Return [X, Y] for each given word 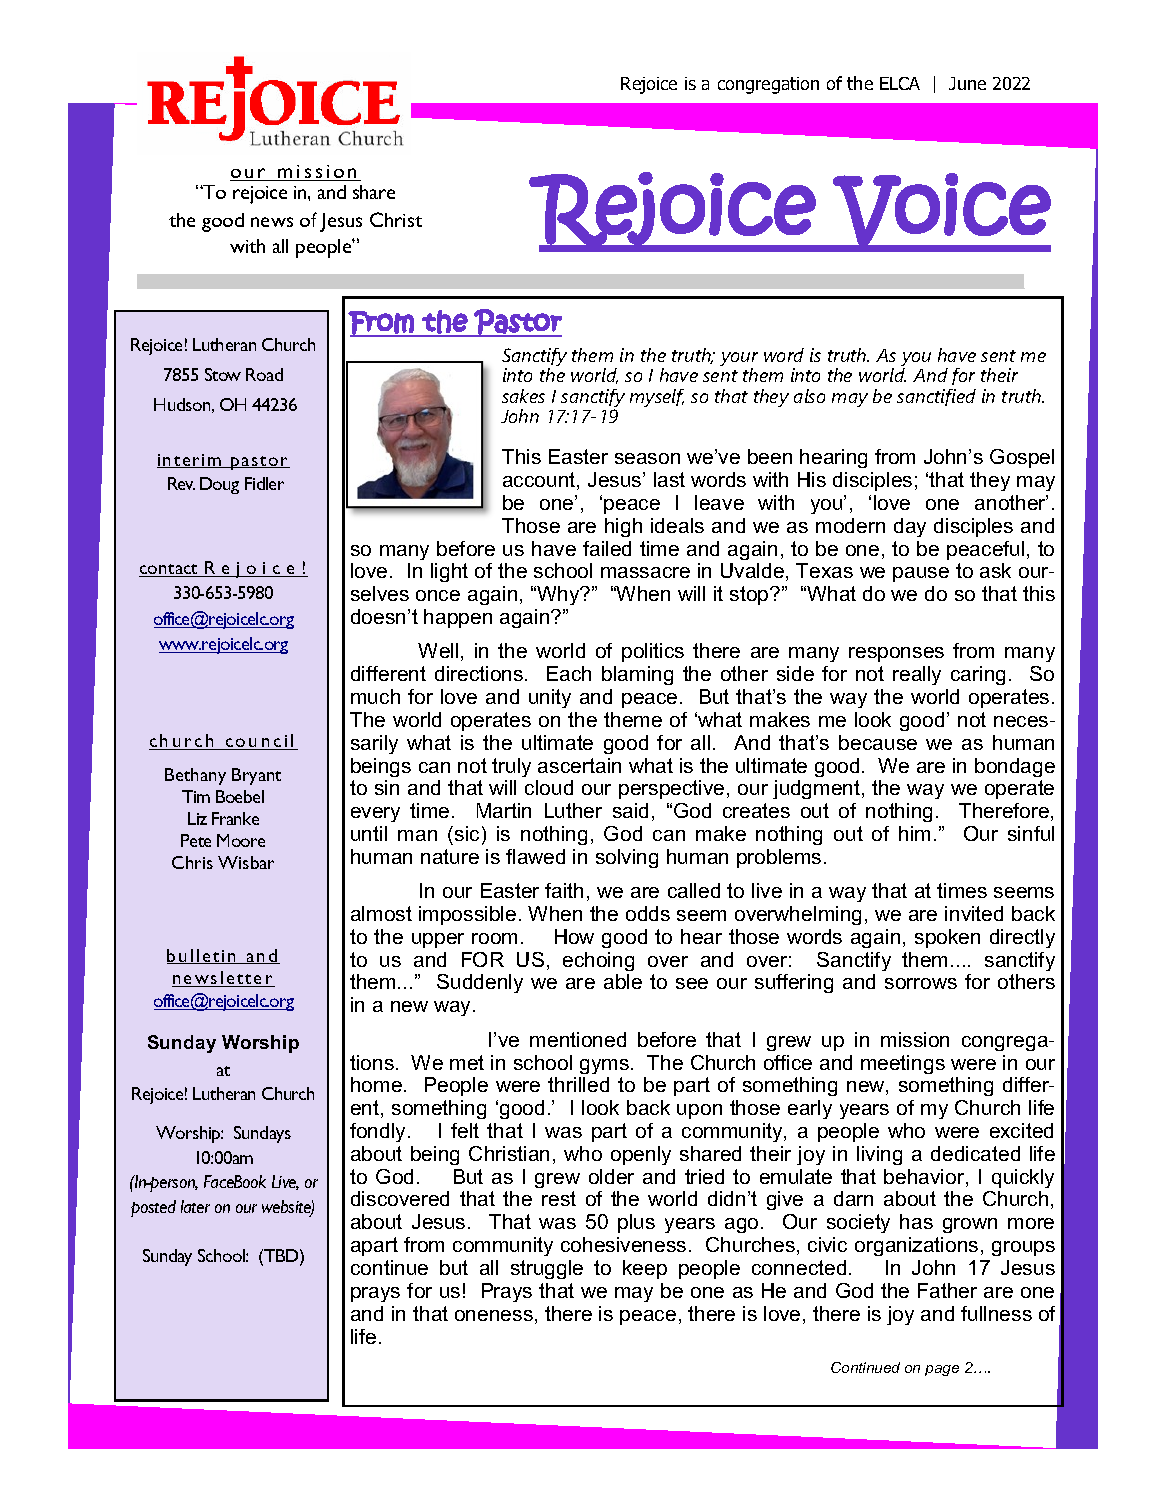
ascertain [579, 765]
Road [264, 374]
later [195, 1206]
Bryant [256, 776]
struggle [547, 1269]
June [967, 83]
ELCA [900, 83]
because [878, 742]
